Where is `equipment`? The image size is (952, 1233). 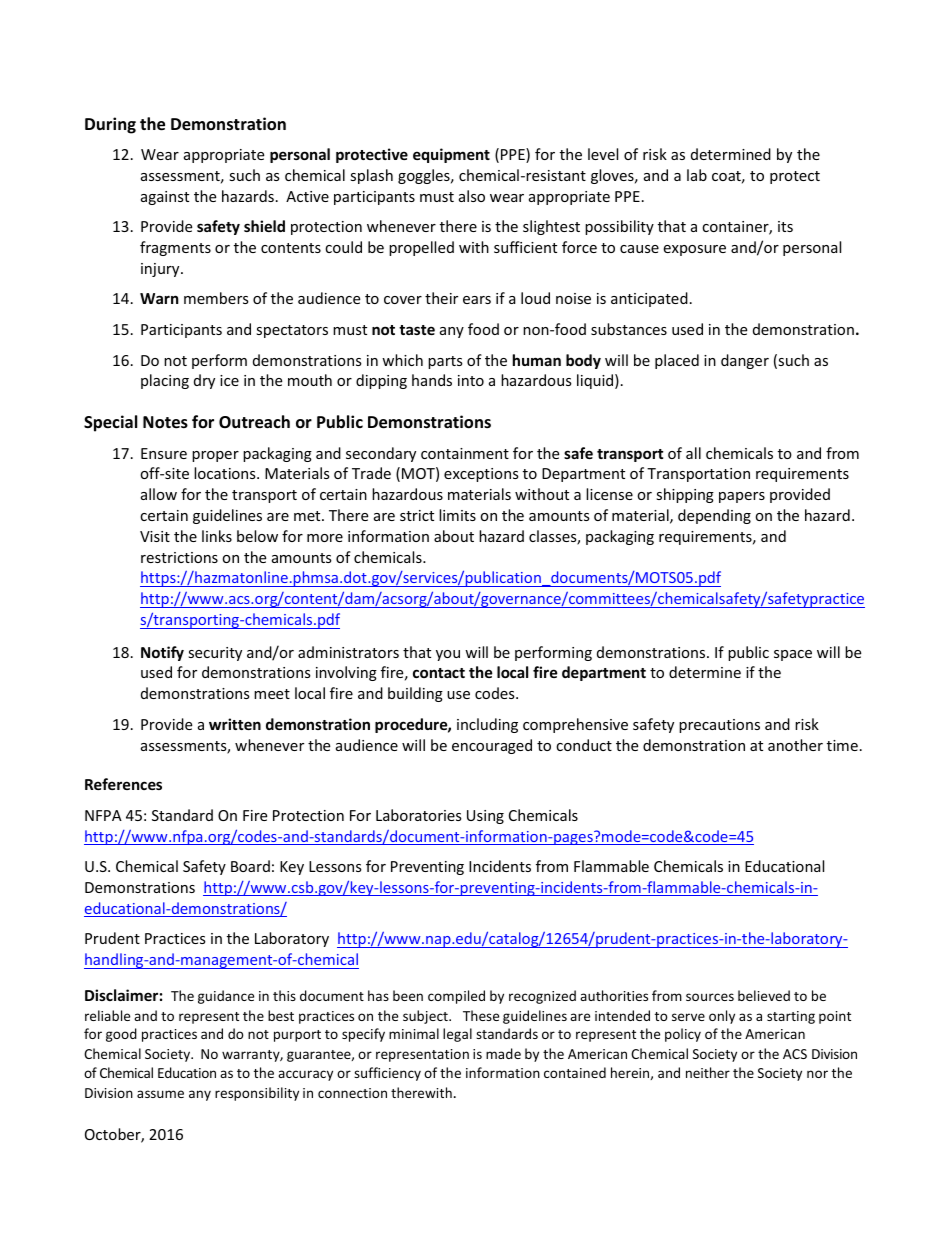 equipment is located at coordinates (451, 155).
